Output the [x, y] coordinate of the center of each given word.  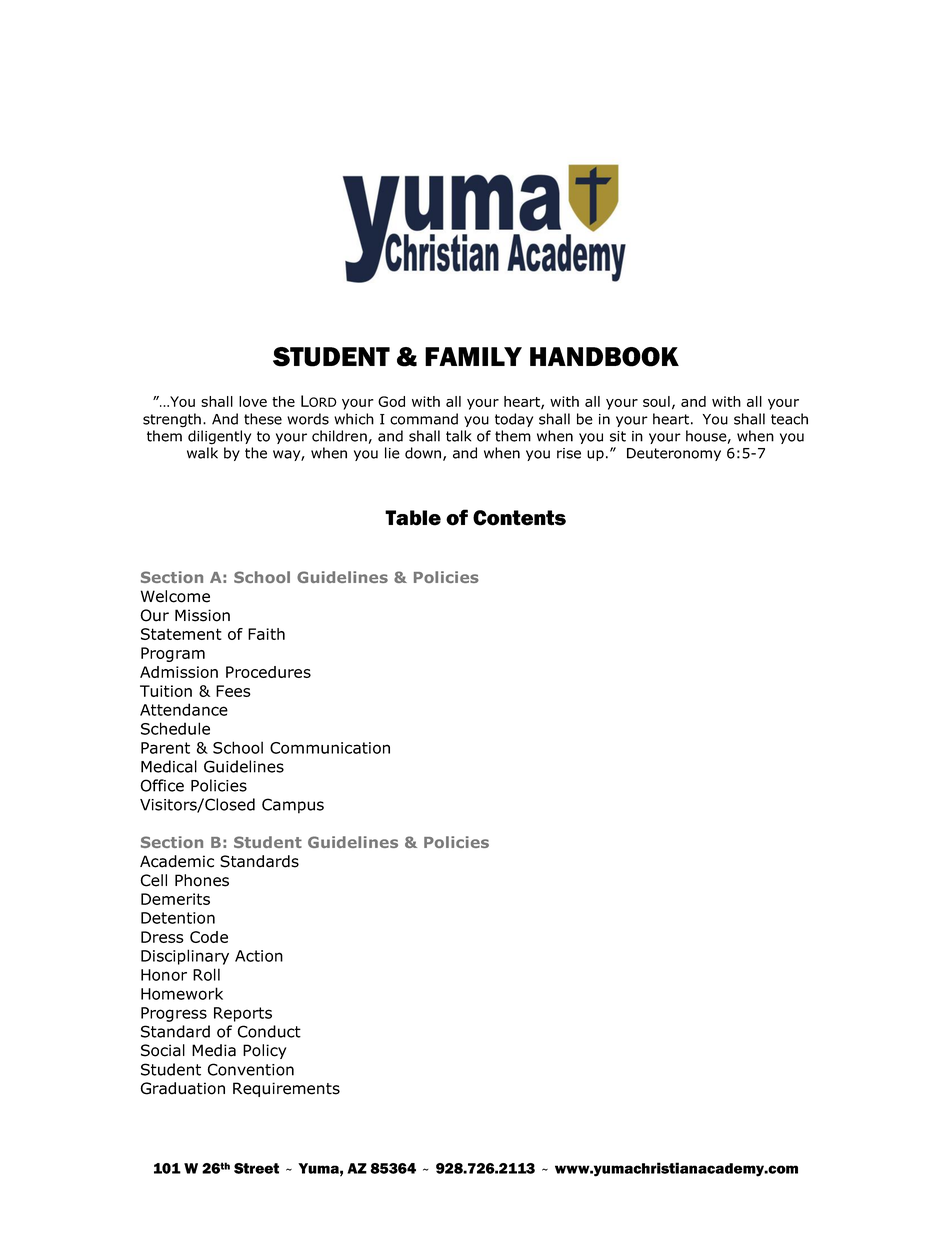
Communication [330, 748]
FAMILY [473, 356]
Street [256, 1168]
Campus [293, 806]
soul [656, 401]
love [253, 401]
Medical [169, 766]
